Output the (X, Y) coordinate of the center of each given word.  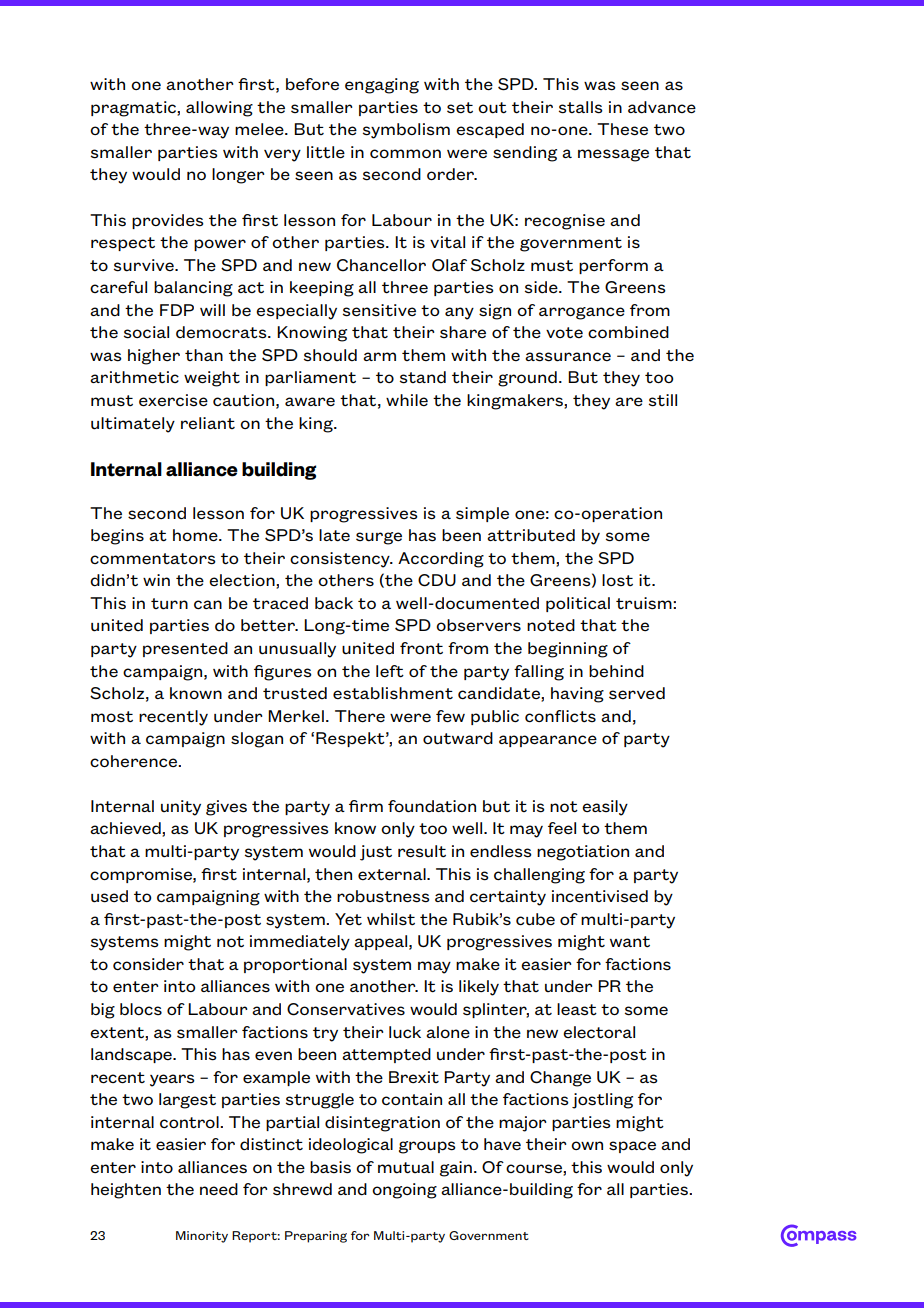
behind (616, 671)
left (390, 671)
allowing (219, 109)
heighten (126, 1191)
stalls (581, 107)
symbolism (406, 131)
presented (185, 649)
